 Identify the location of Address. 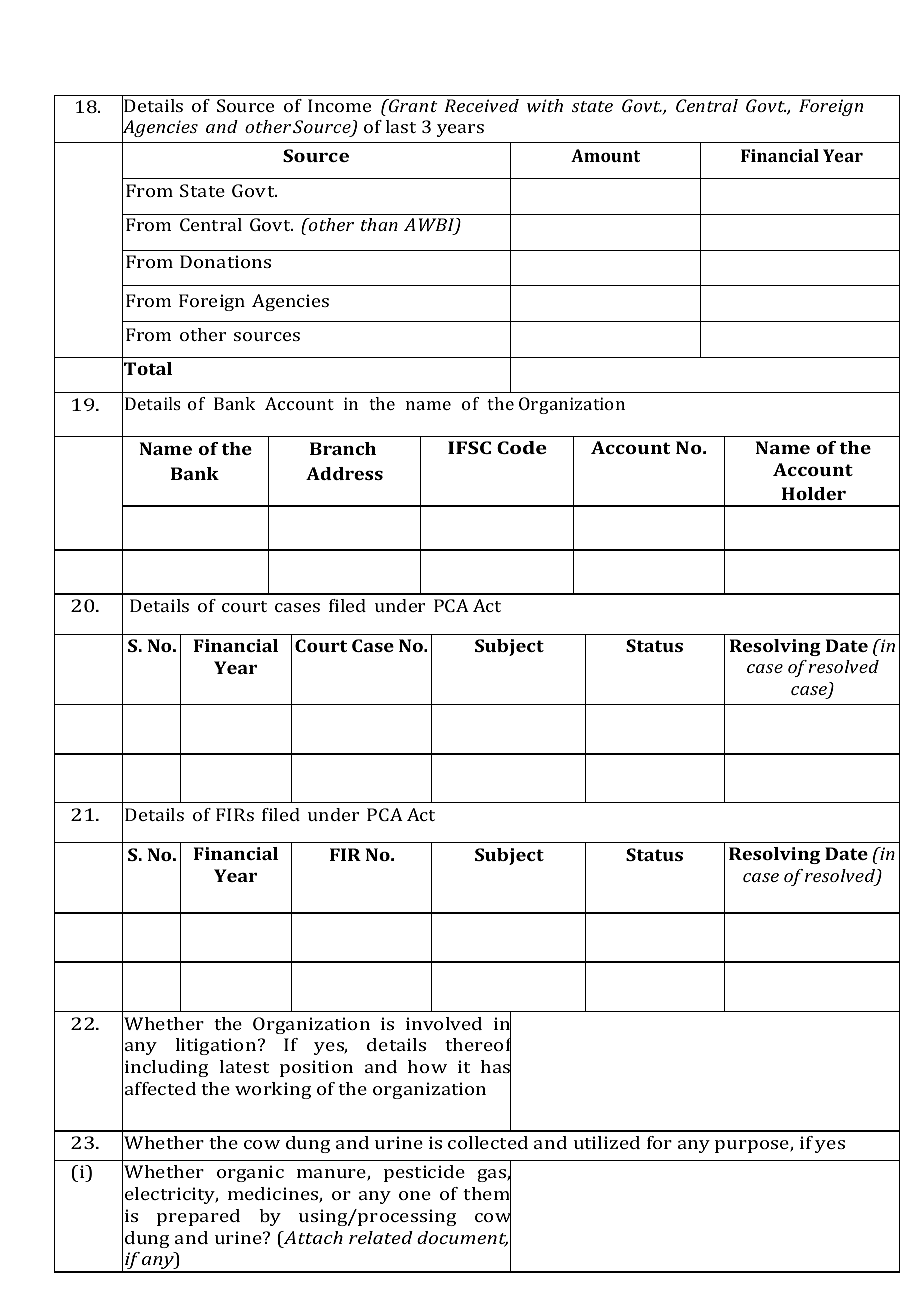
(344, 473).
